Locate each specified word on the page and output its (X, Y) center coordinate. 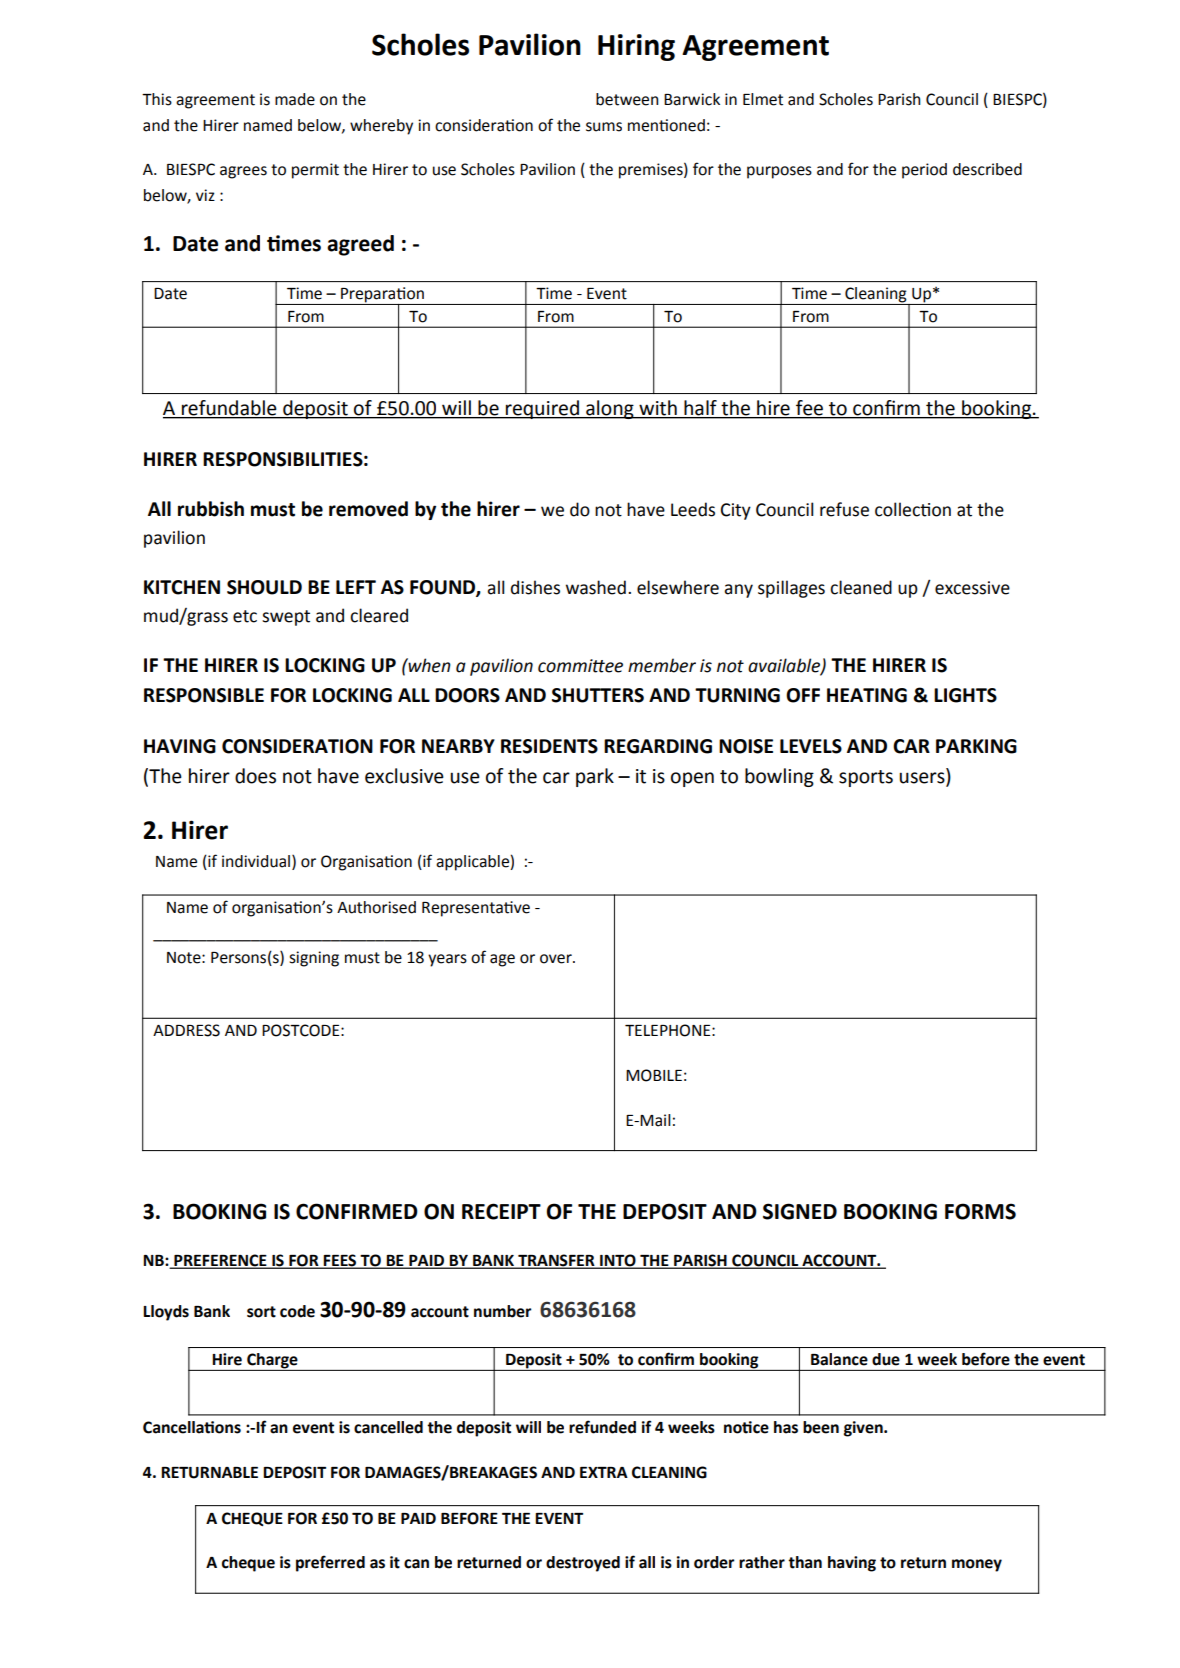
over (557, 959)
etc (245, 616)
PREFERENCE (220, 1261)
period (924, 171)
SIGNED (800, 1211)
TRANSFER (556, 1261)
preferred (330, 1563)
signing (314, 959)
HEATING (867, 695)
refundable (229, 409)
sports (866, 778)
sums (604, 127)
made (295, 99)
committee (580, 666)
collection (913, 509)
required (542, 409)
